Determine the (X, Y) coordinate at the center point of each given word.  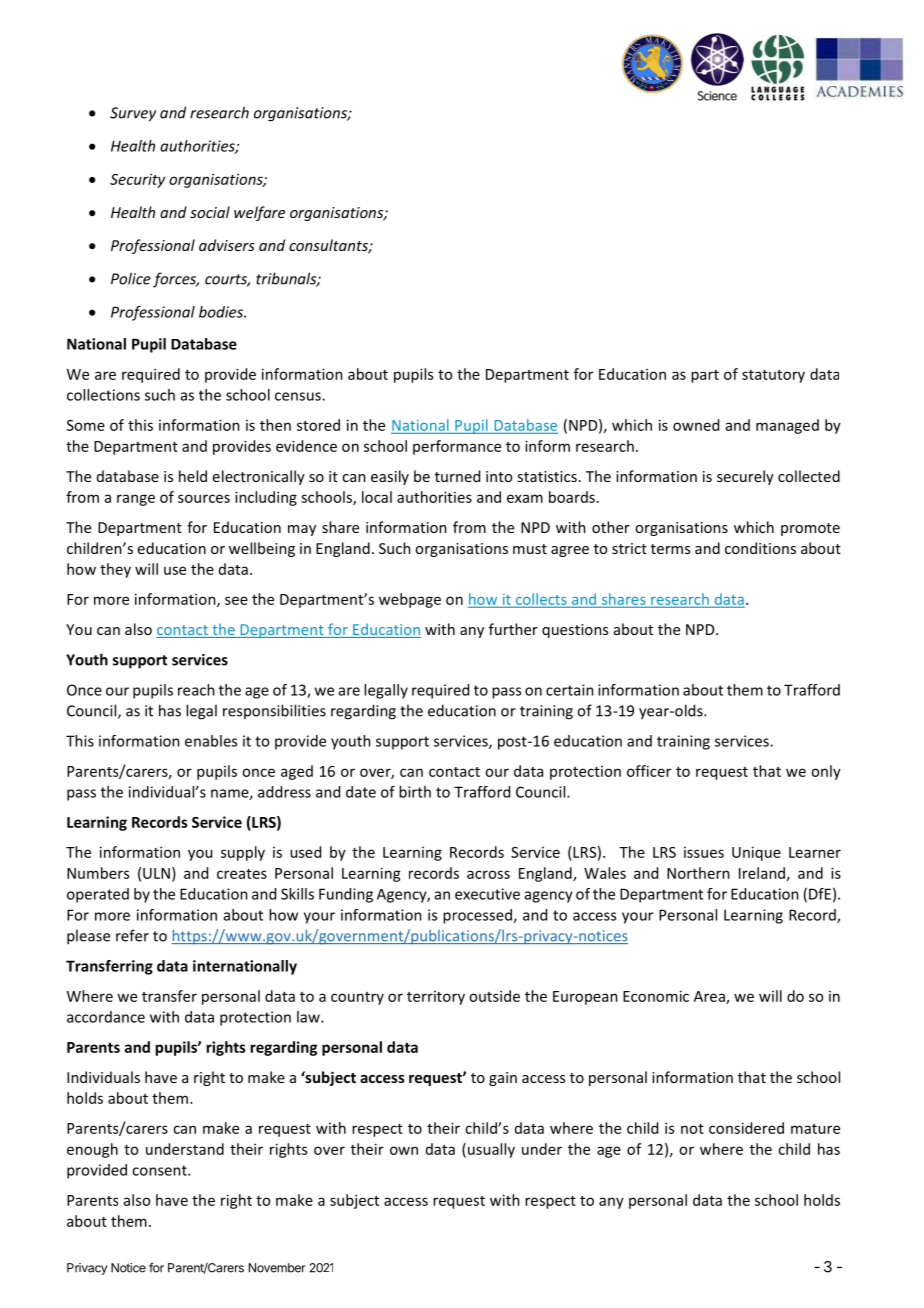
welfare (259, 213)
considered (746, 1128)
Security (137, 180)
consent (160, 1170)
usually (491, 1150)
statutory (773, 376)
